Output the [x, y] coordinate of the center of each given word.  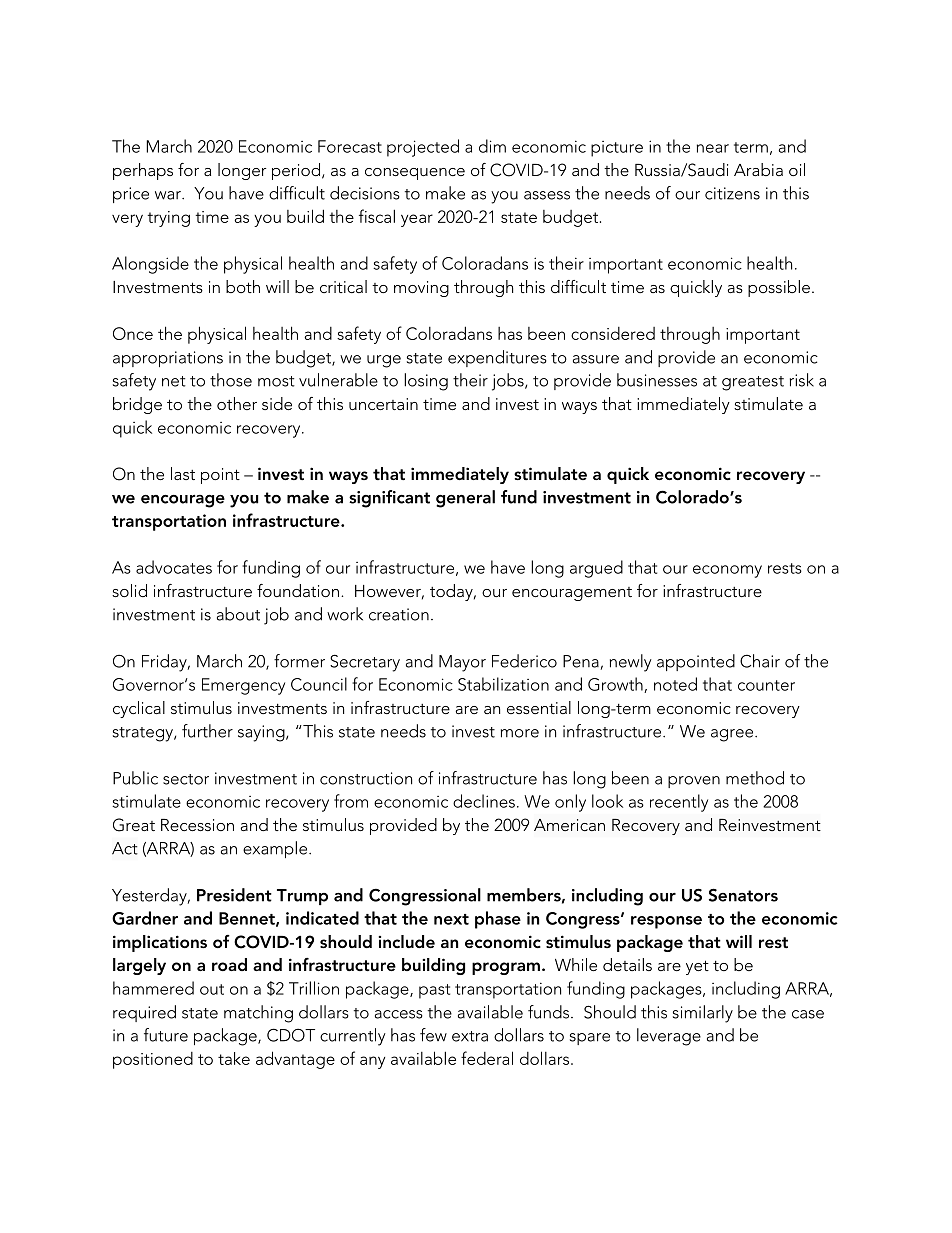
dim [492, 146]
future [166, 1035]
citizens [732, 193]
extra [470, 1036]
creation [399, 614]
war [169, 195]
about [238, 614]
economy [727, 571]
